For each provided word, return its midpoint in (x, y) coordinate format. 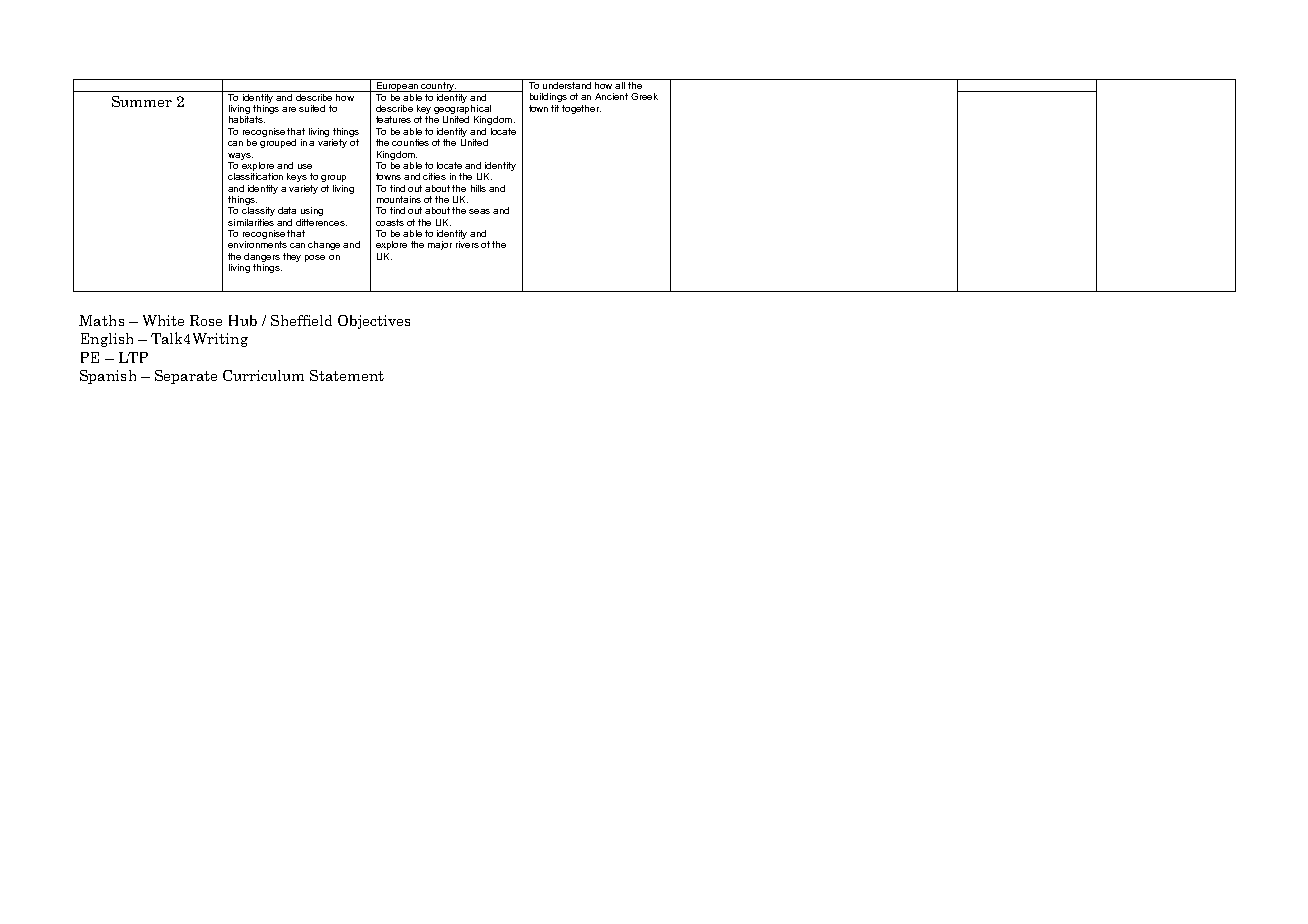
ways (240, 156)
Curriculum (263, 375)
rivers (467, 244)
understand (567, 84)
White (163, 320)
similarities (251, 222)
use (305, 166)
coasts (390, 222)
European (398, 85)
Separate (186, 377)
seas (479, 211)
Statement (347, 375)
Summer (142, 101)
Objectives (374, 322)
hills (478, 188)
